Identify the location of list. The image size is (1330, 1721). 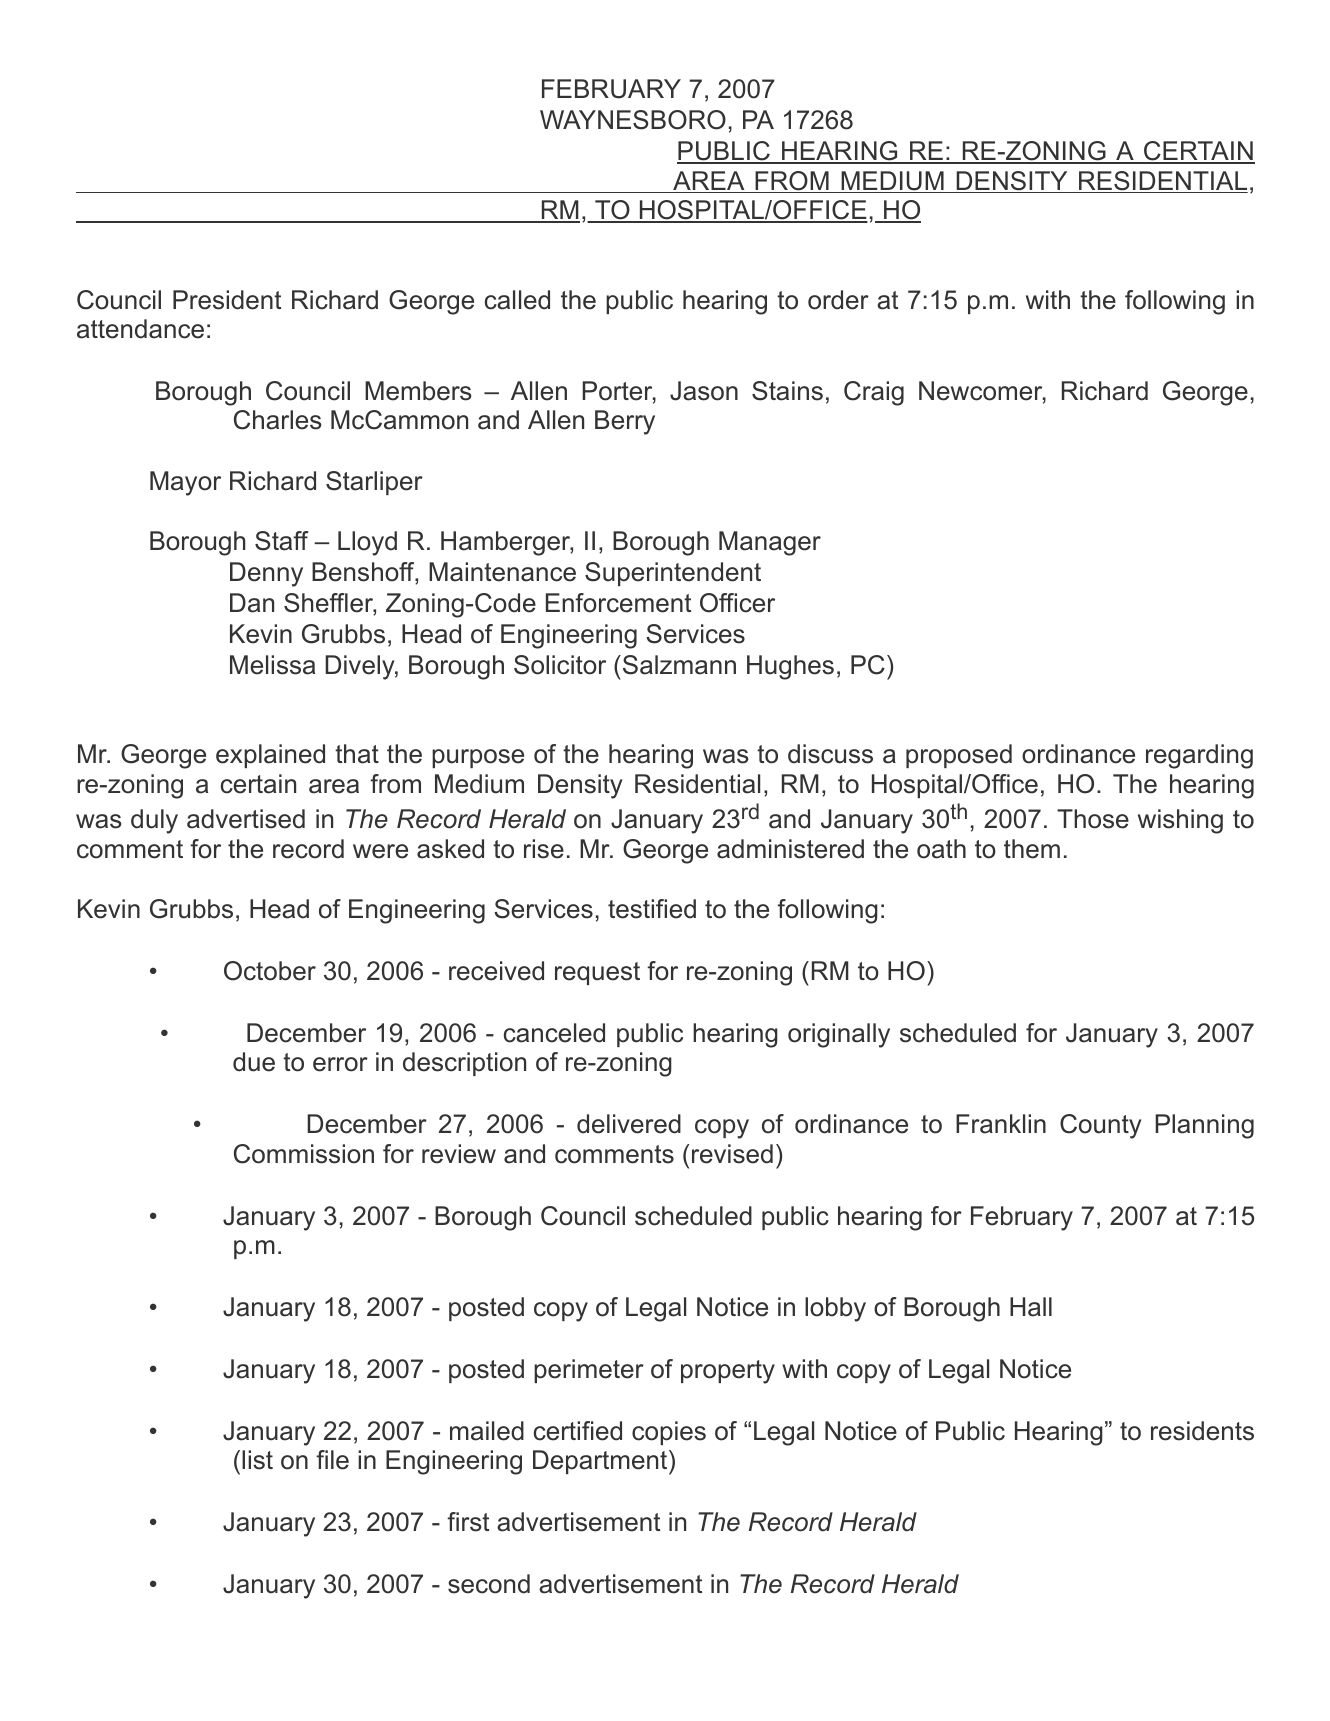
(257, 1460).
